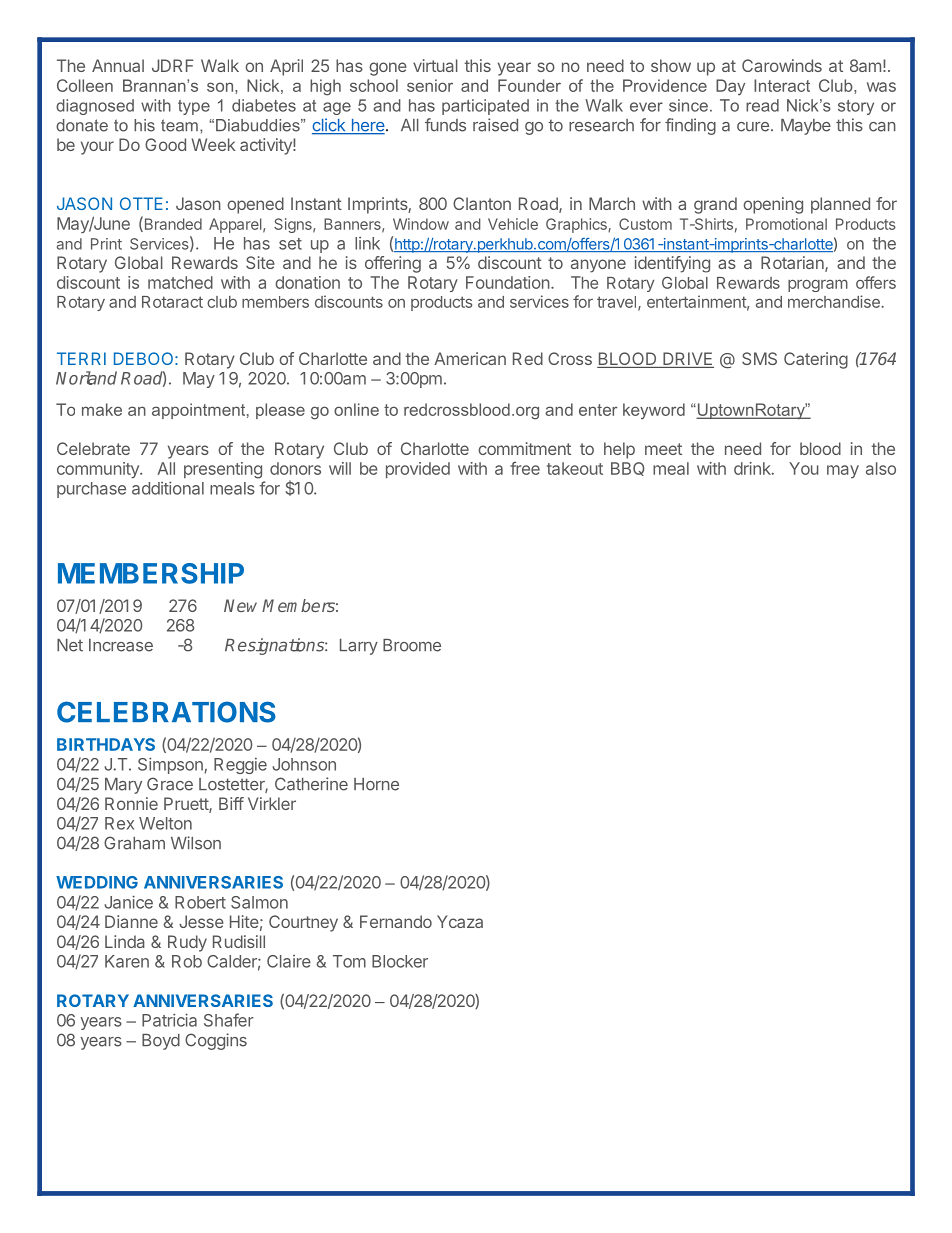 Image resolution: width=952 pixels, height=1233 pixels. What do you see at coordinates (782, 85) in the page?
I see `Interact` at bounding box center [782, 85].
